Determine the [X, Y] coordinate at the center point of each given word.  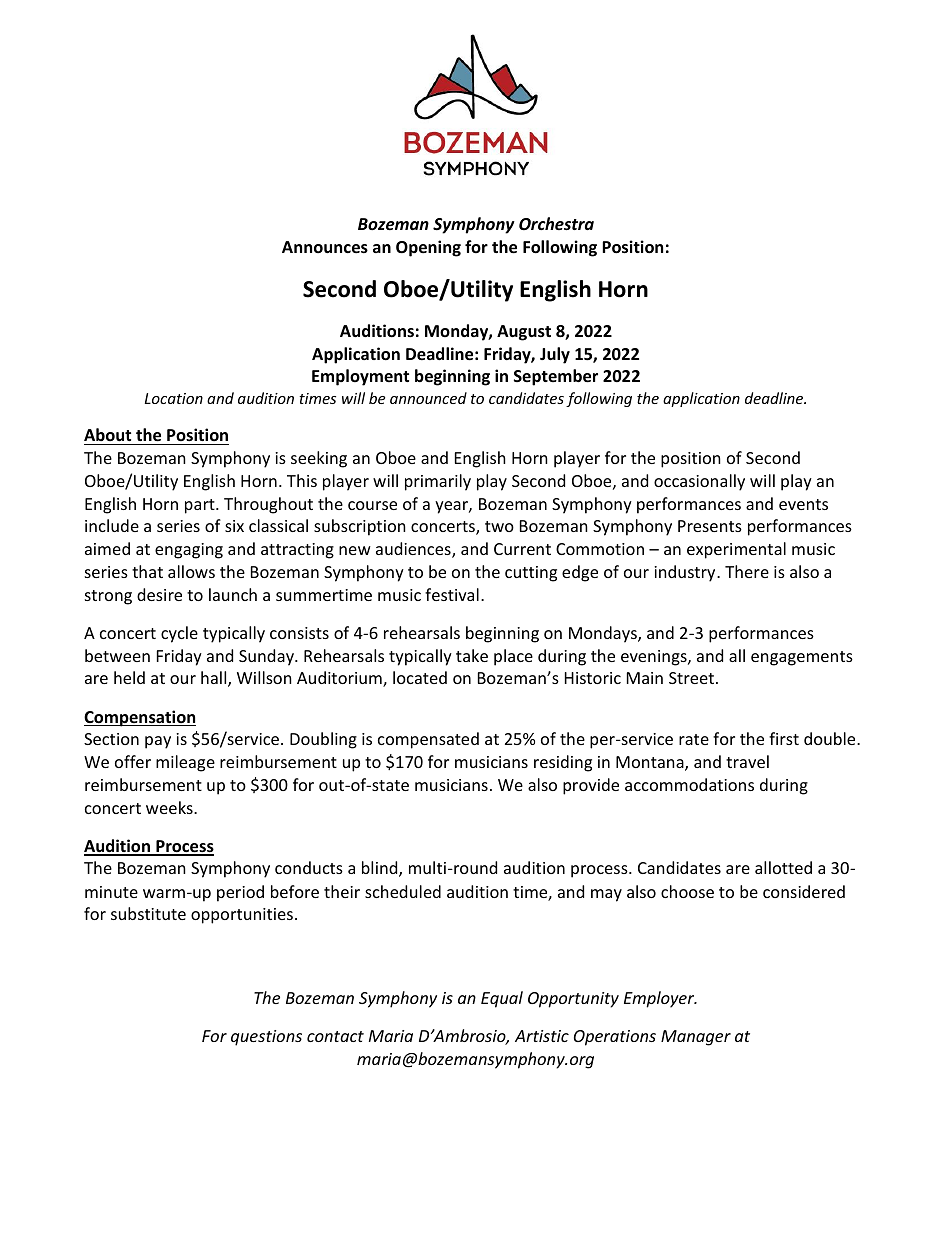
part [201, 506]
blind [381, 869]
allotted [783, 867]
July [555, 355]
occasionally [699, 482]
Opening [428, 248]
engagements [802, 658]
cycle [179, 634]
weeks [170, 807]
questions [266, 1038]
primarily [438, 482]
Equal [502, 999]
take [472, 655]
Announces [325, 247]
